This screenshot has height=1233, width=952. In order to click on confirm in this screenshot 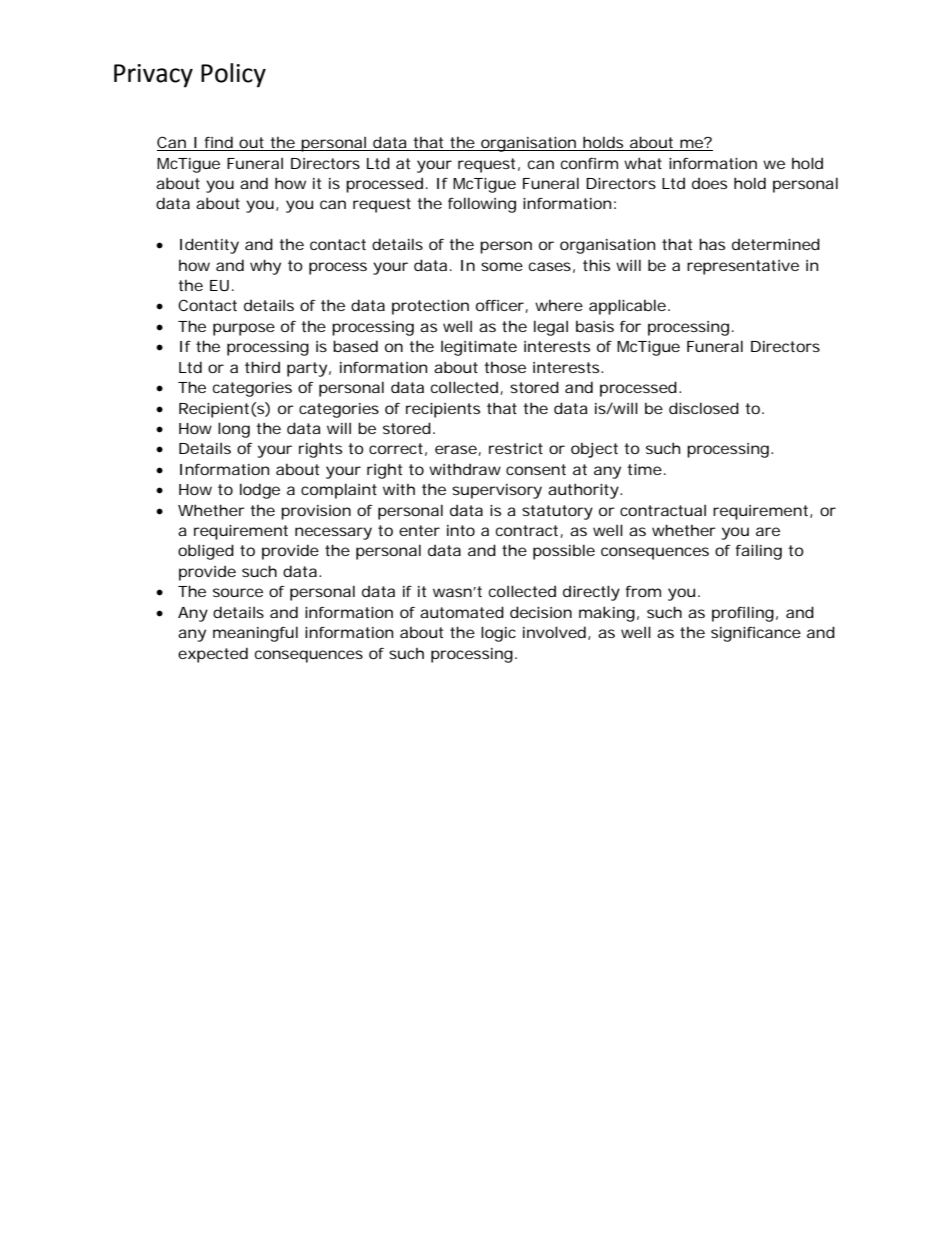, I will do `click(589, 163)`.
